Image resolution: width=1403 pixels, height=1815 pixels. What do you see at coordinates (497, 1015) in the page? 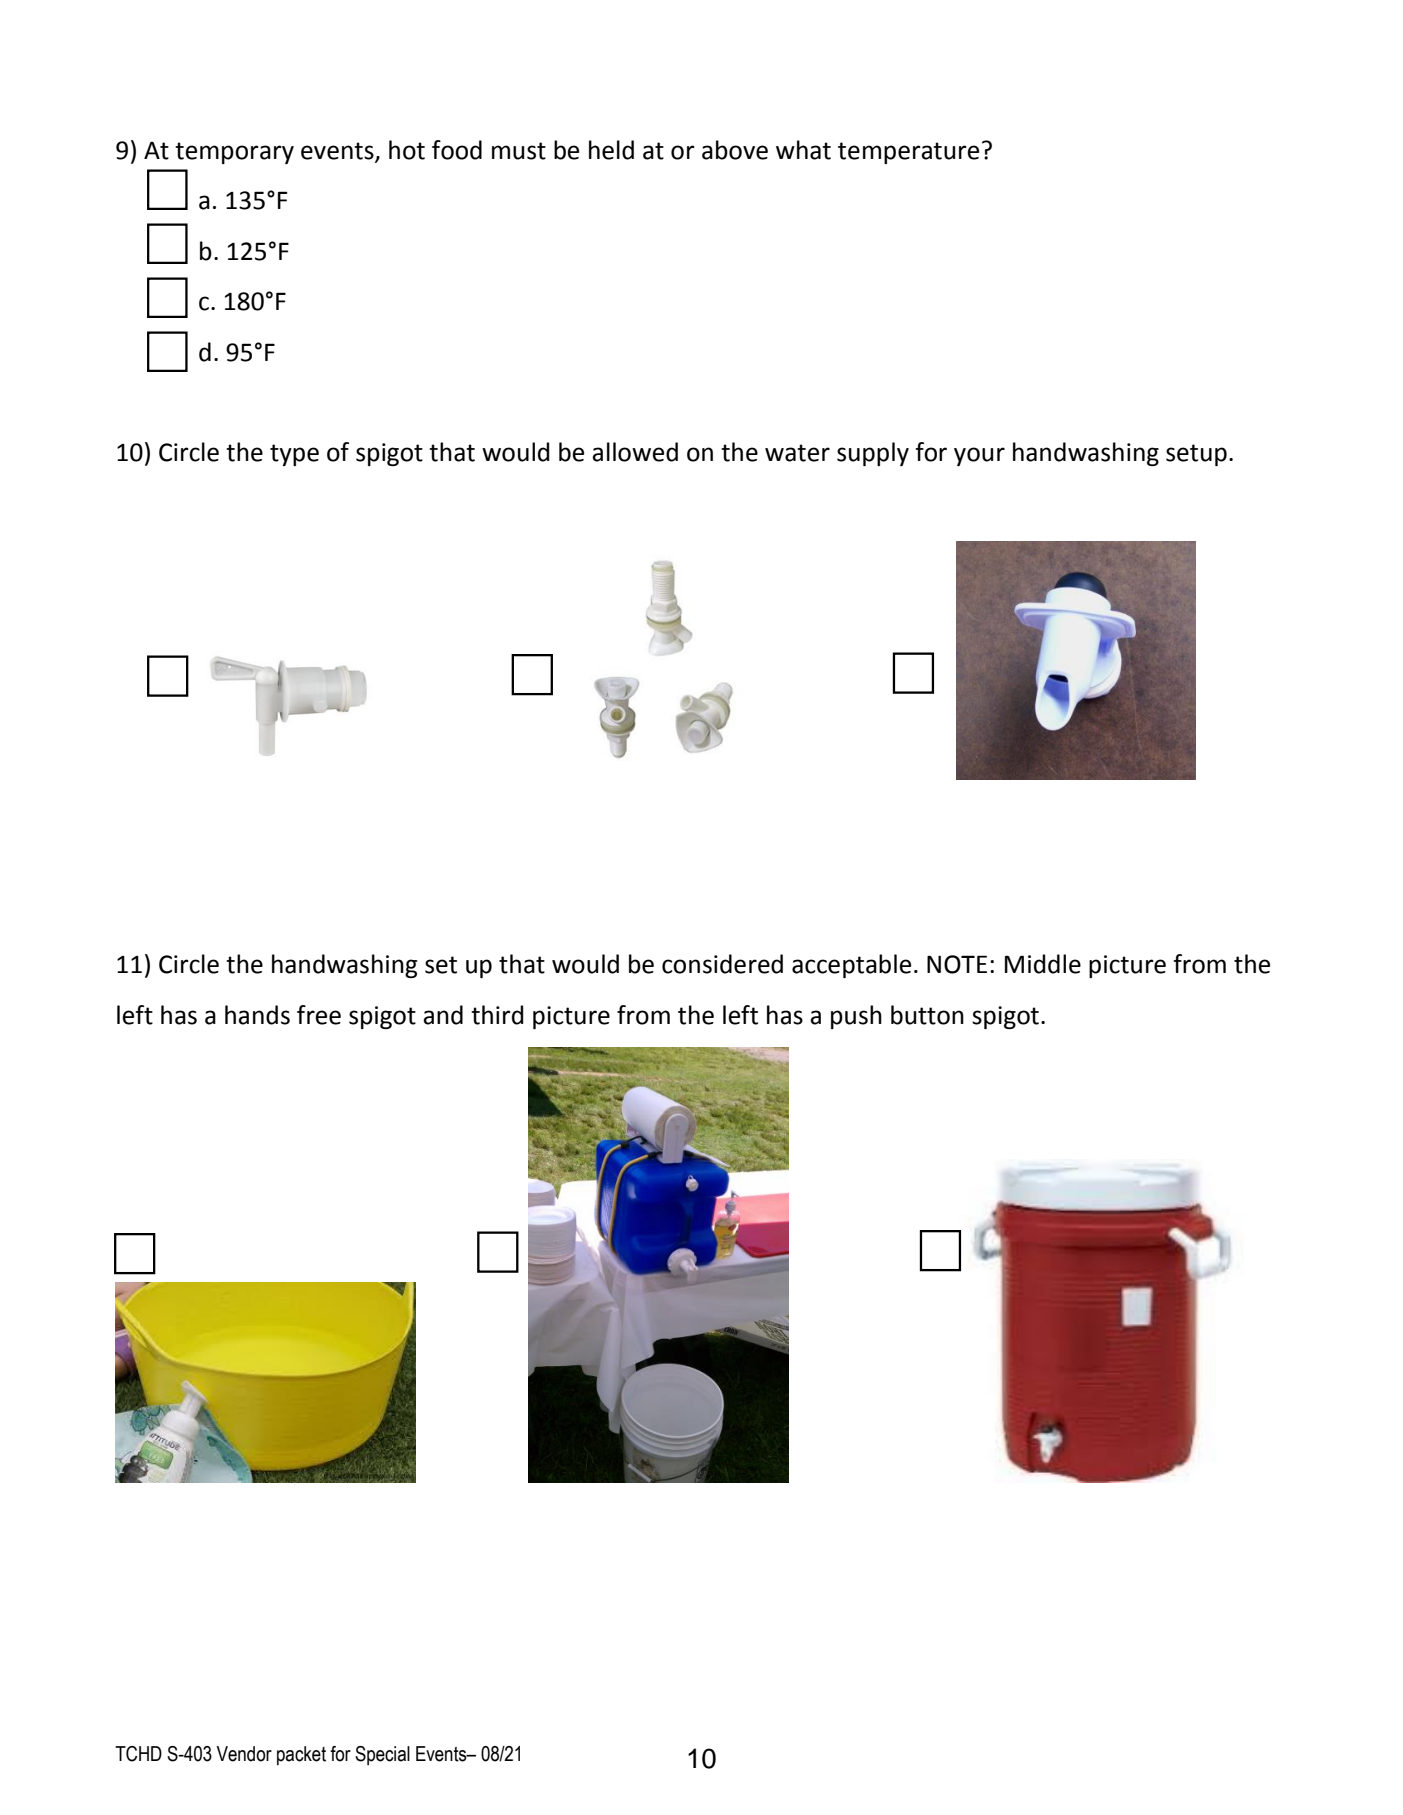
I see `third` at bounding box center [497, 1015].
